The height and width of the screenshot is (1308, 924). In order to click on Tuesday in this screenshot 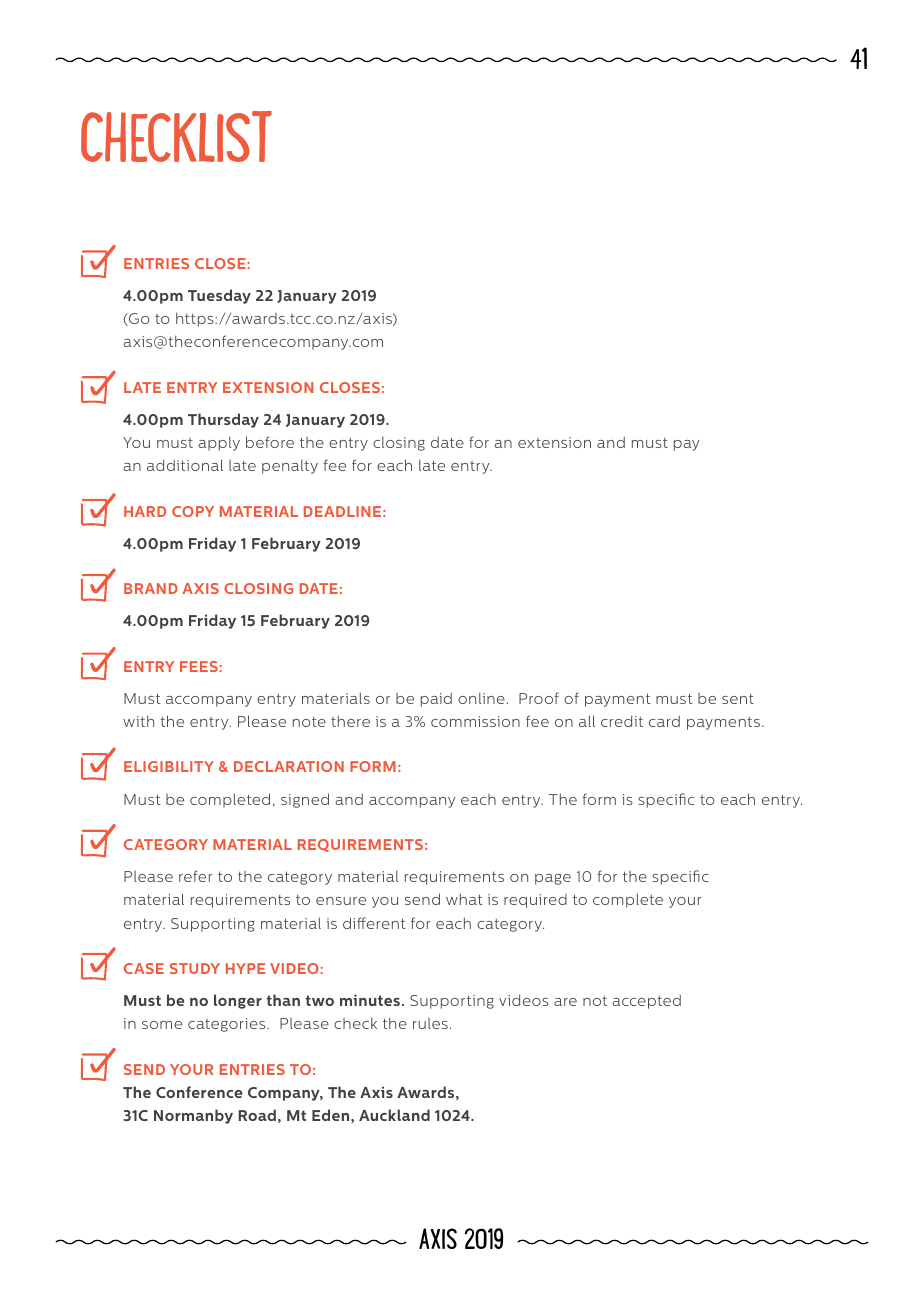, I will do `click(219, 296)`.
